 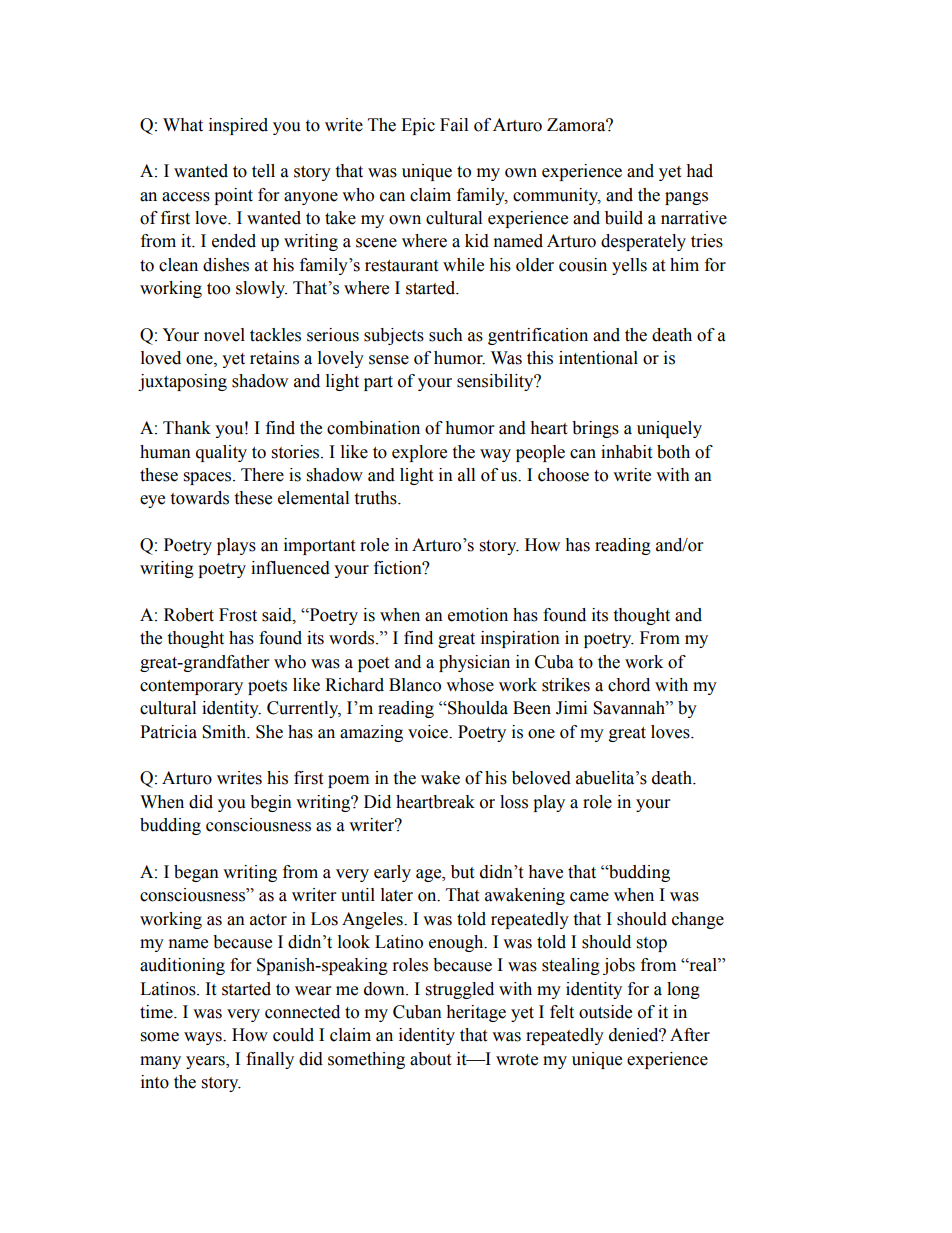 I want to click on inhabit, so click(x=626, y=452).
